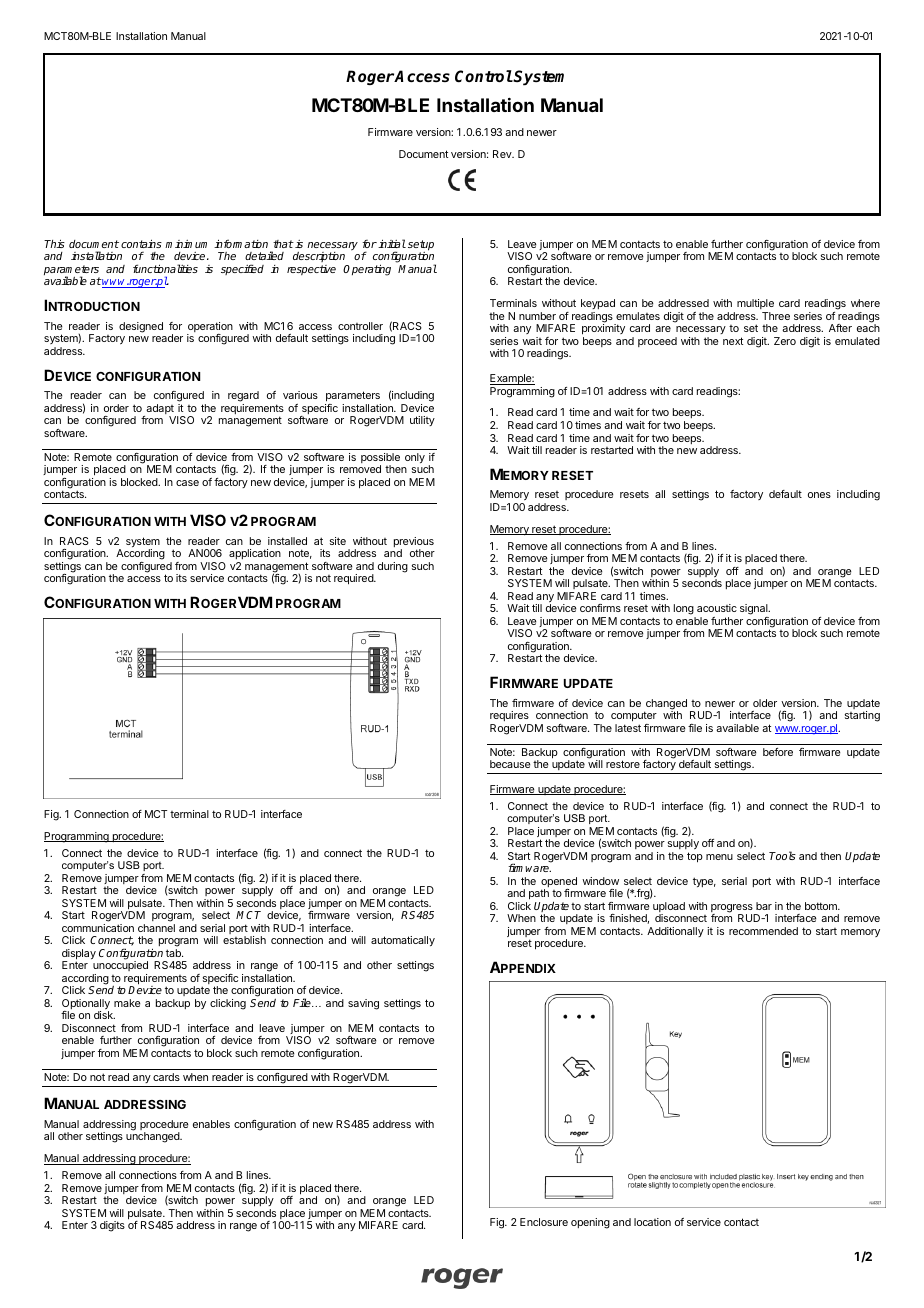  I want to click on recommended, so click(763, 931).
